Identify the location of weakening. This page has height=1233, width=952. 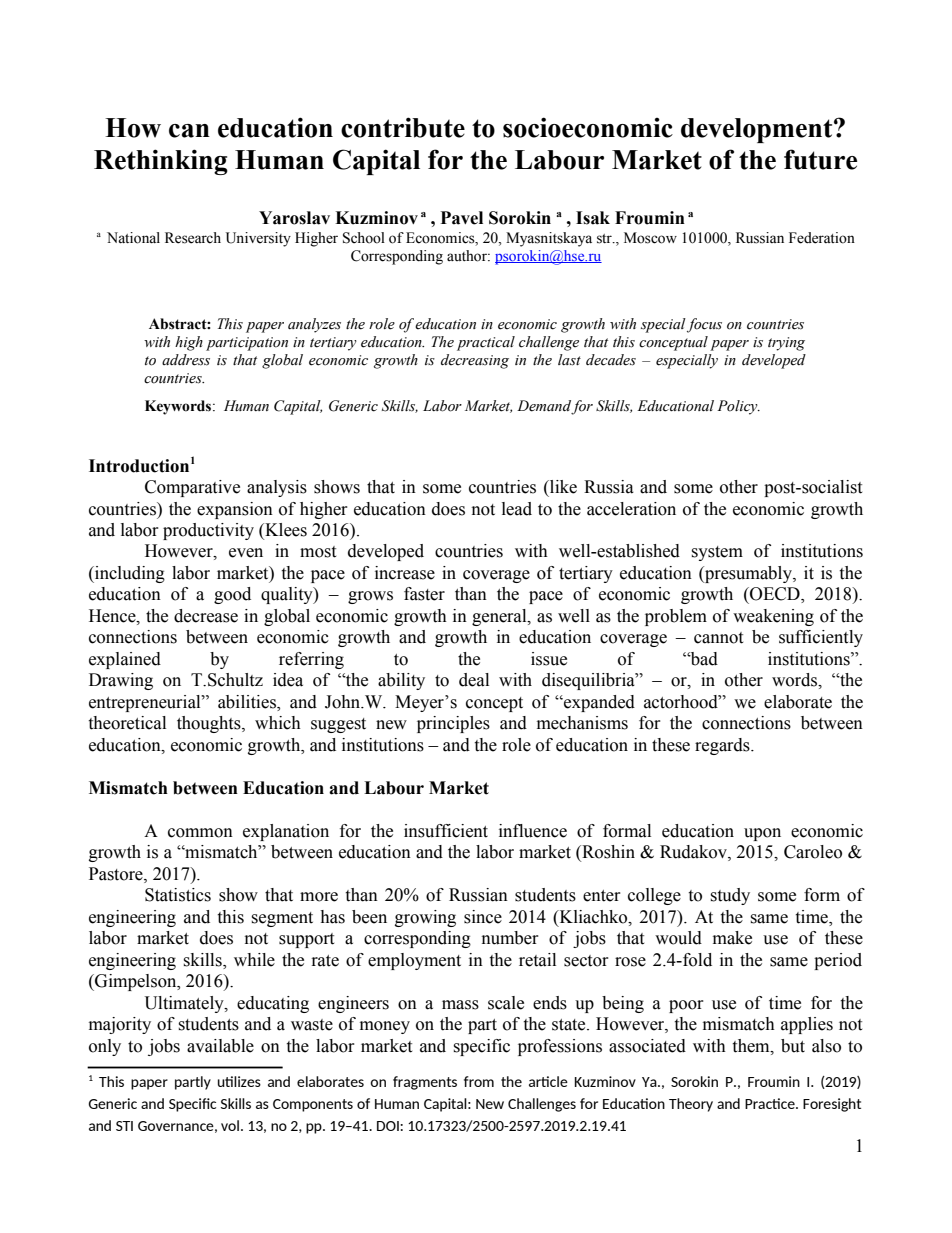
(773, 617).
